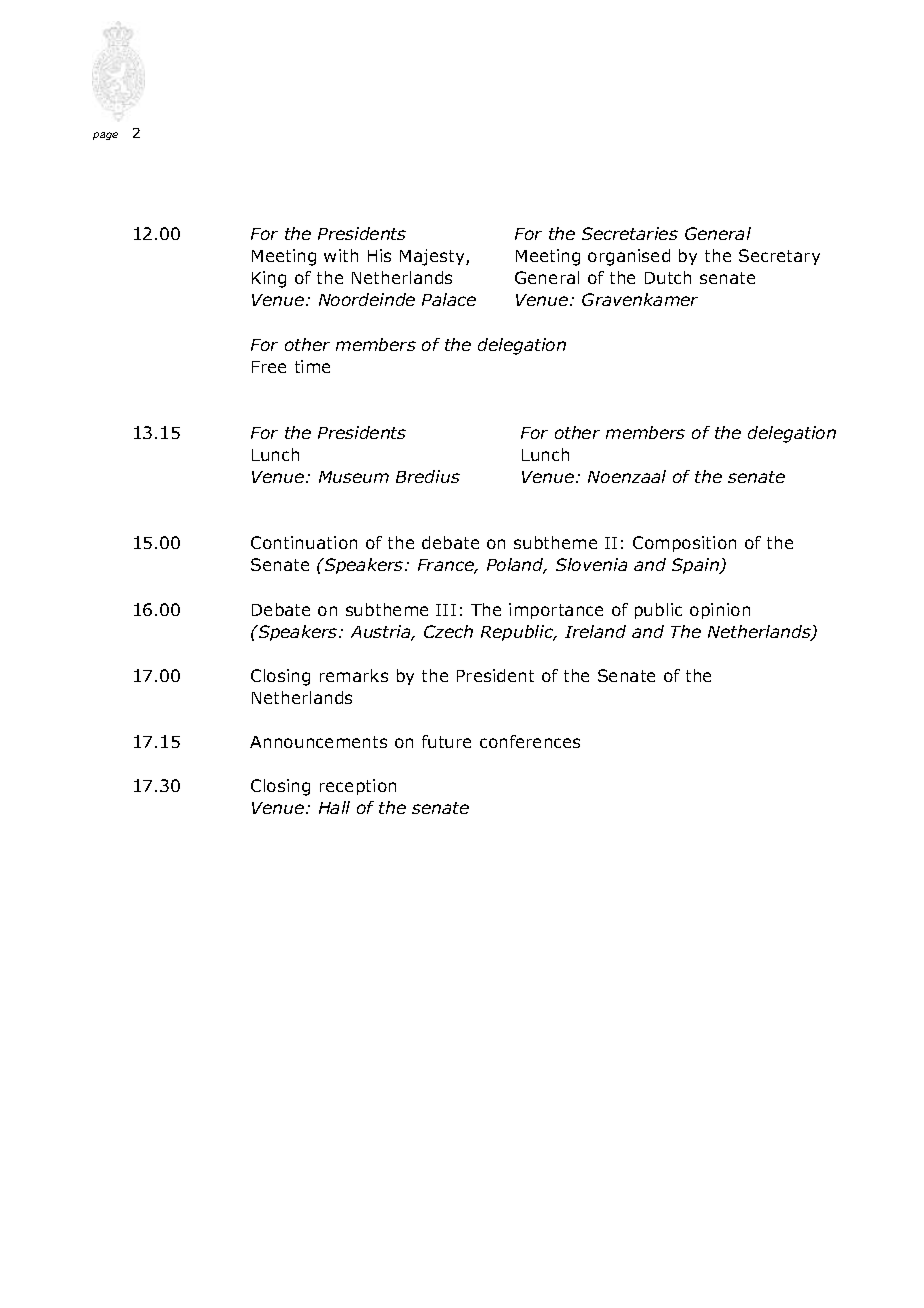 This document has width=924, height=1308. What do you see at coordinates (304, 542) in the document?
I see `Continuation` at bounding box center [304, 542].
